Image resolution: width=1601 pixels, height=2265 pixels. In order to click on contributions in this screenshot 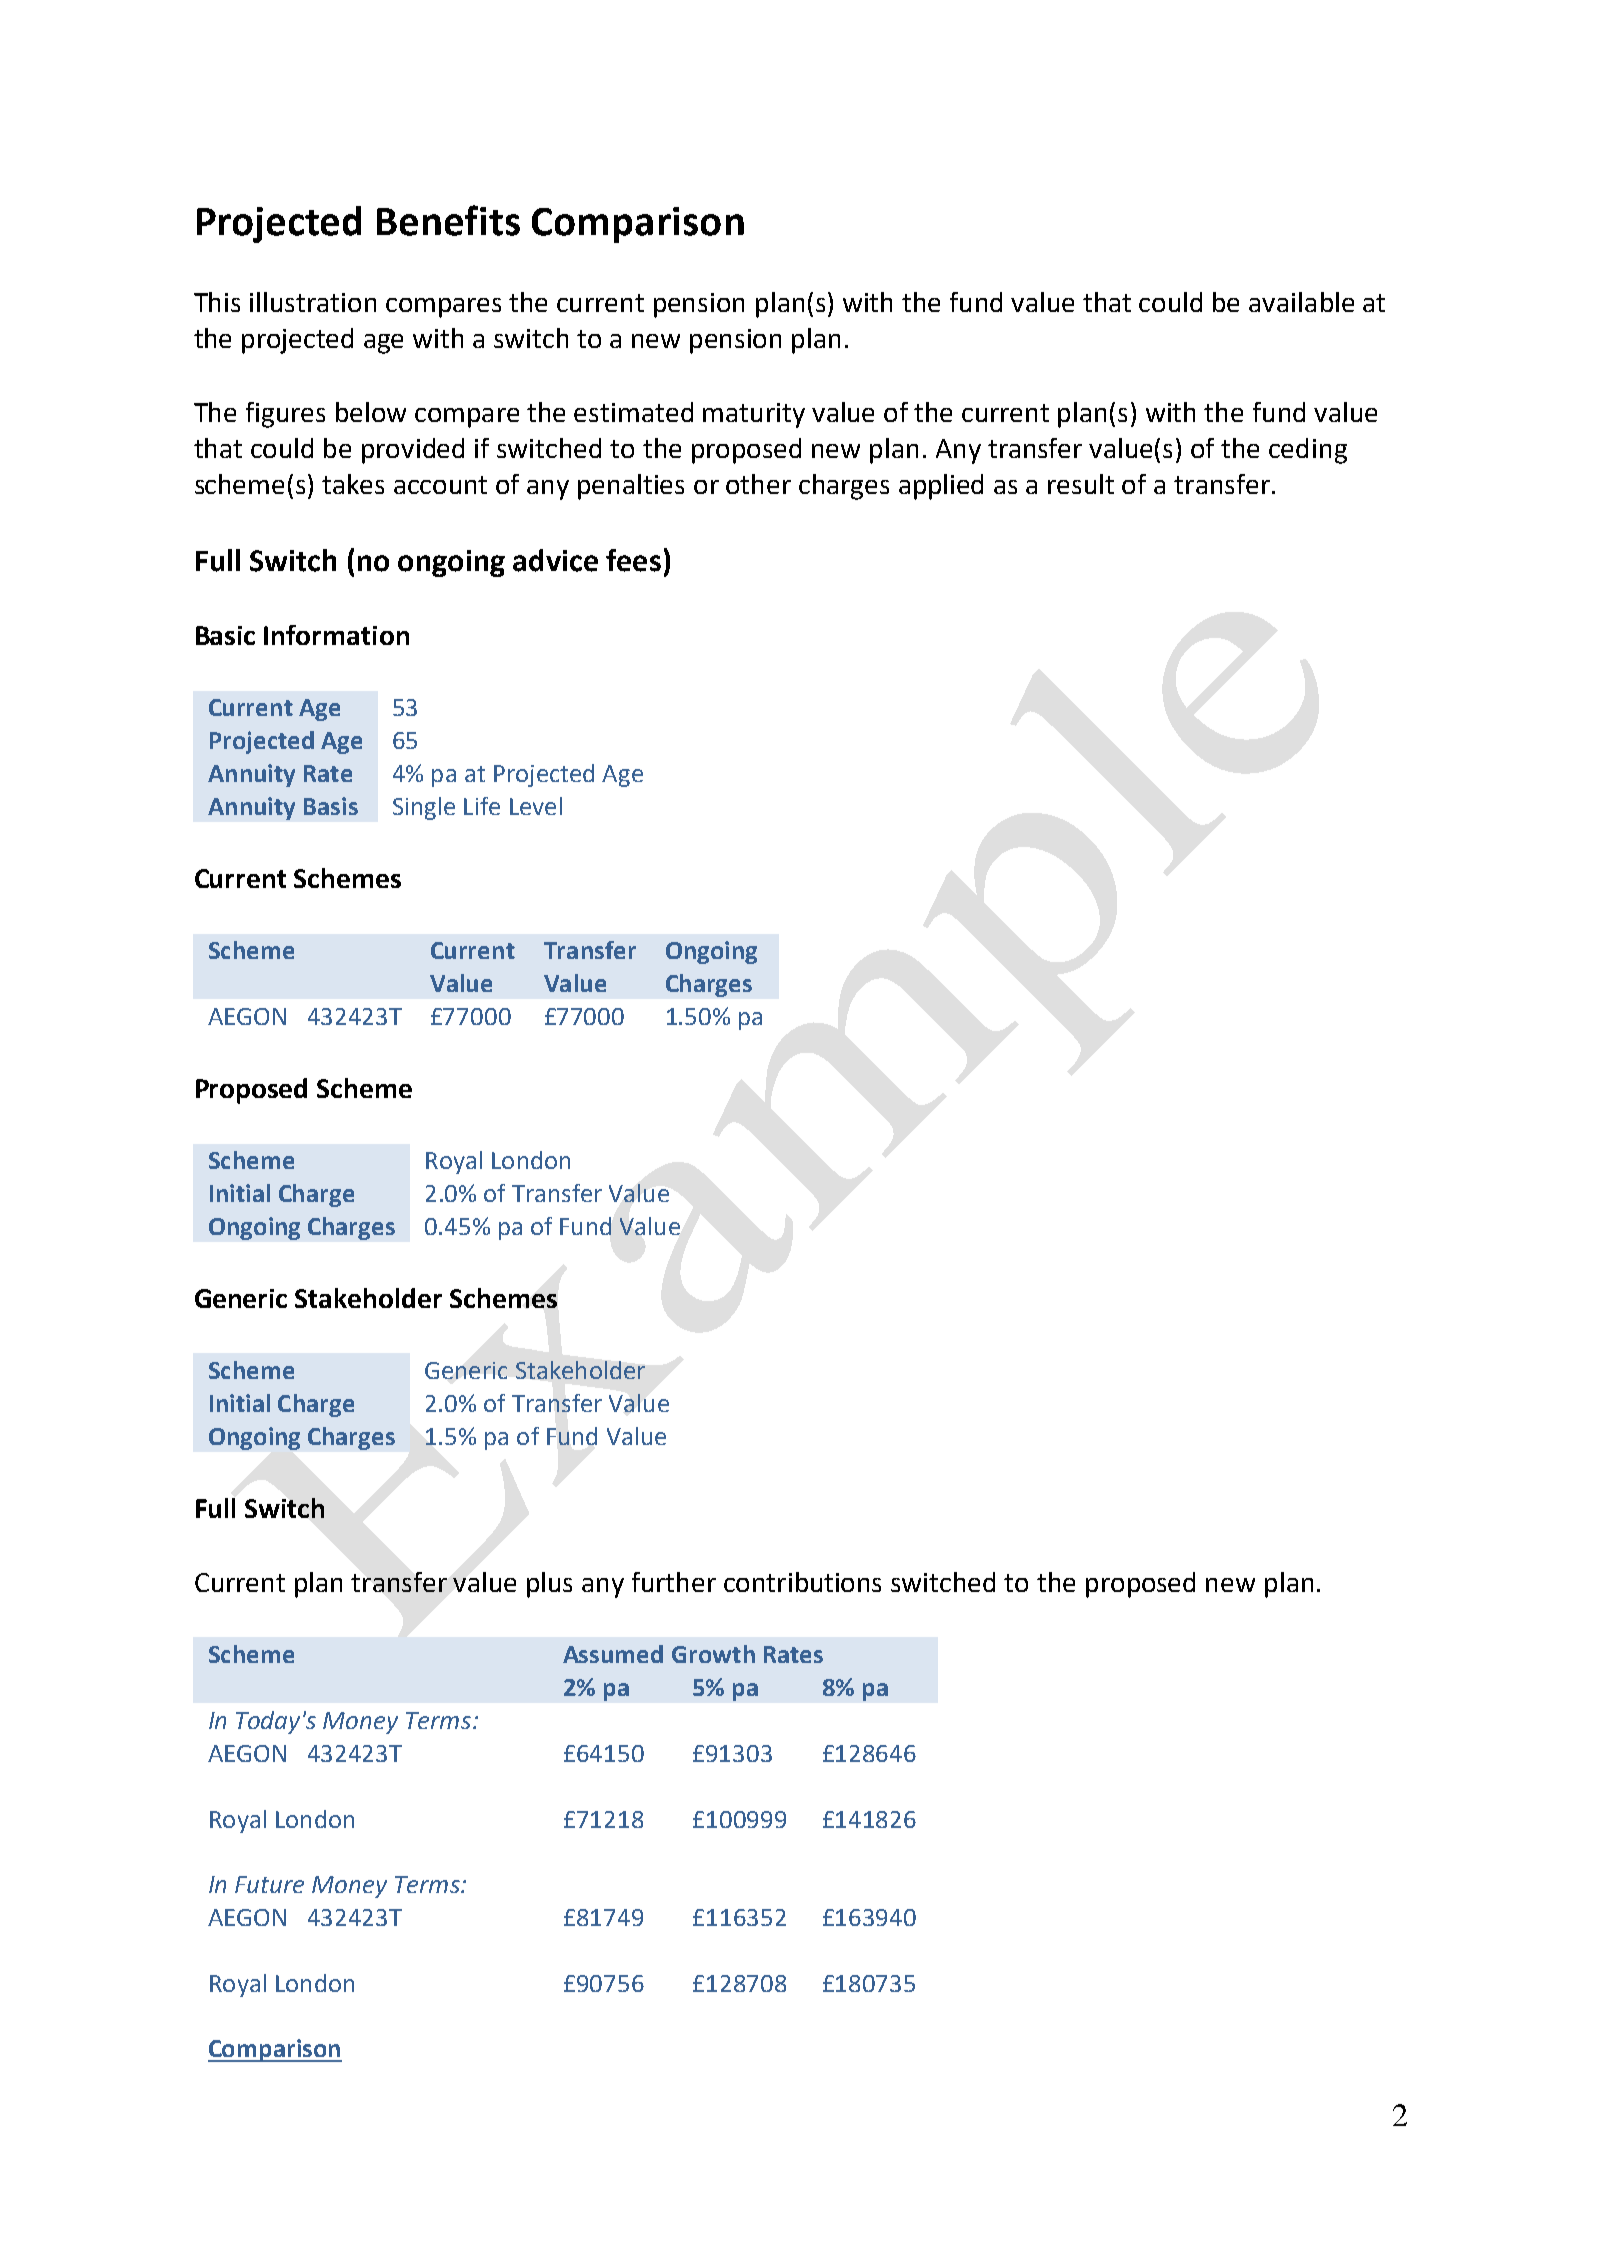, I will do `click(802, 1582)`.
